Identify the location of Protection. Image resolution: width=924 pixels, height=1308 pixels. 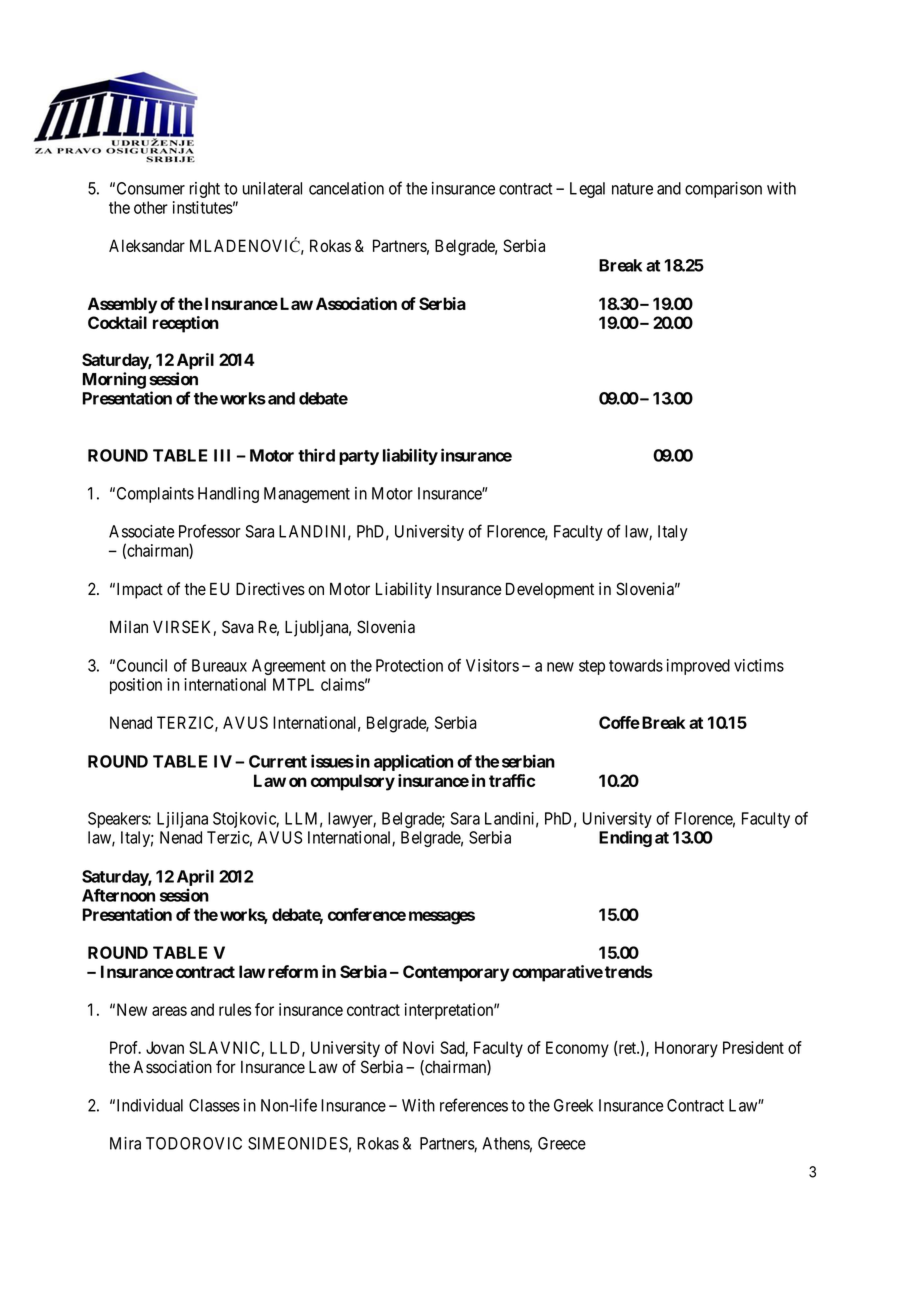
(409, 665).
